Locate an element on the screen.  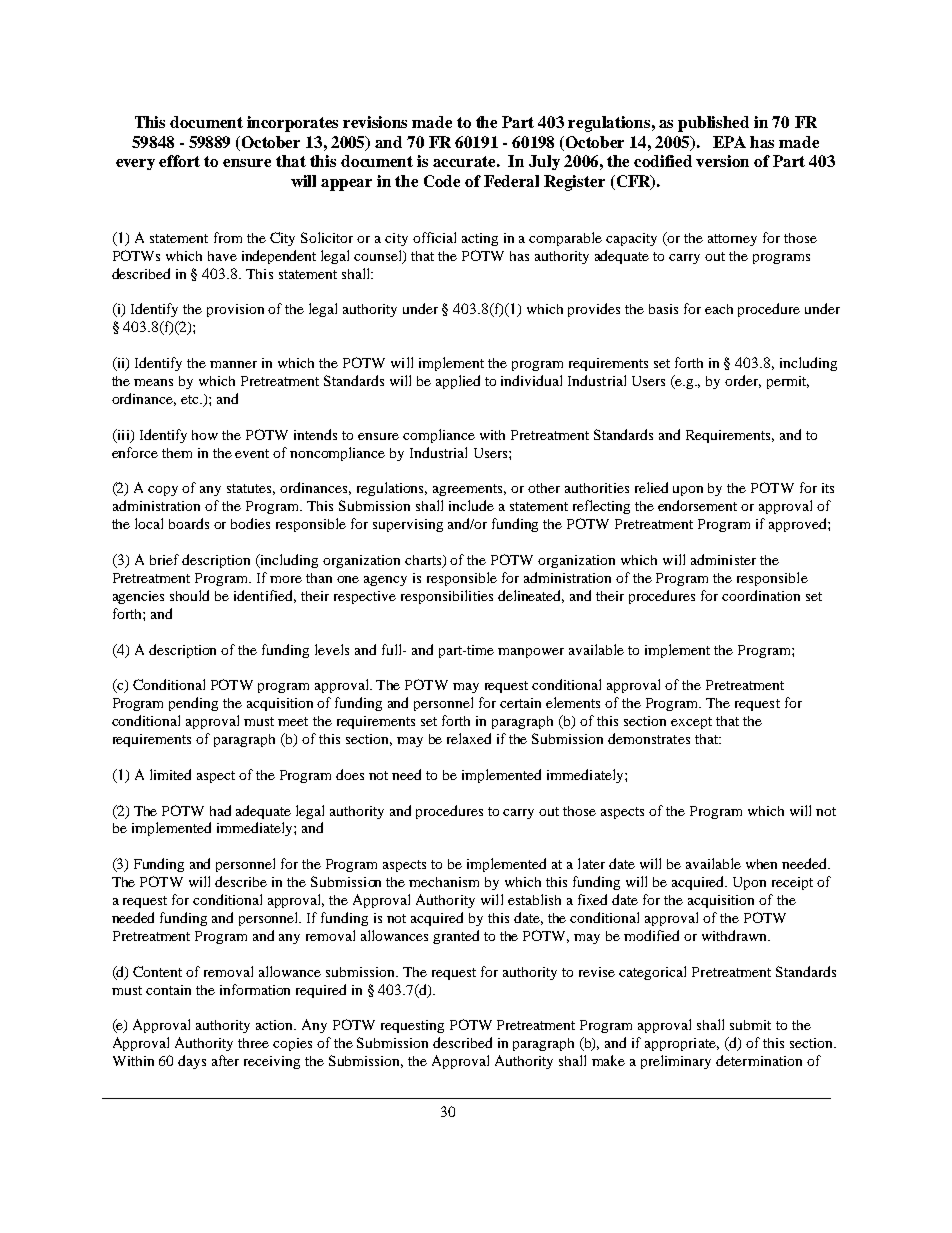
effort is located at coordinates (179, 161).
